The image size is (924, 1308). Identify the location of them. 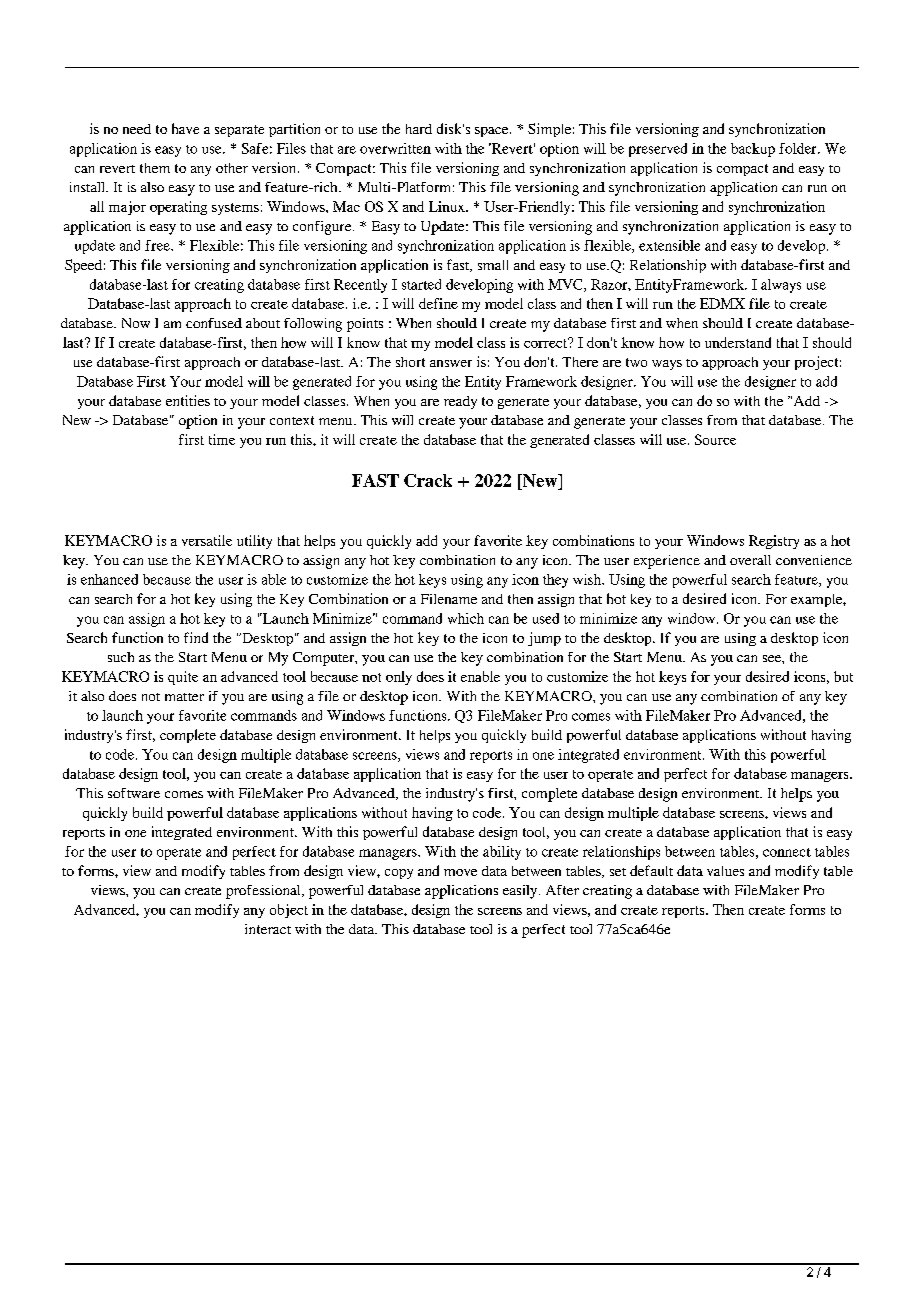
(155, 168).
